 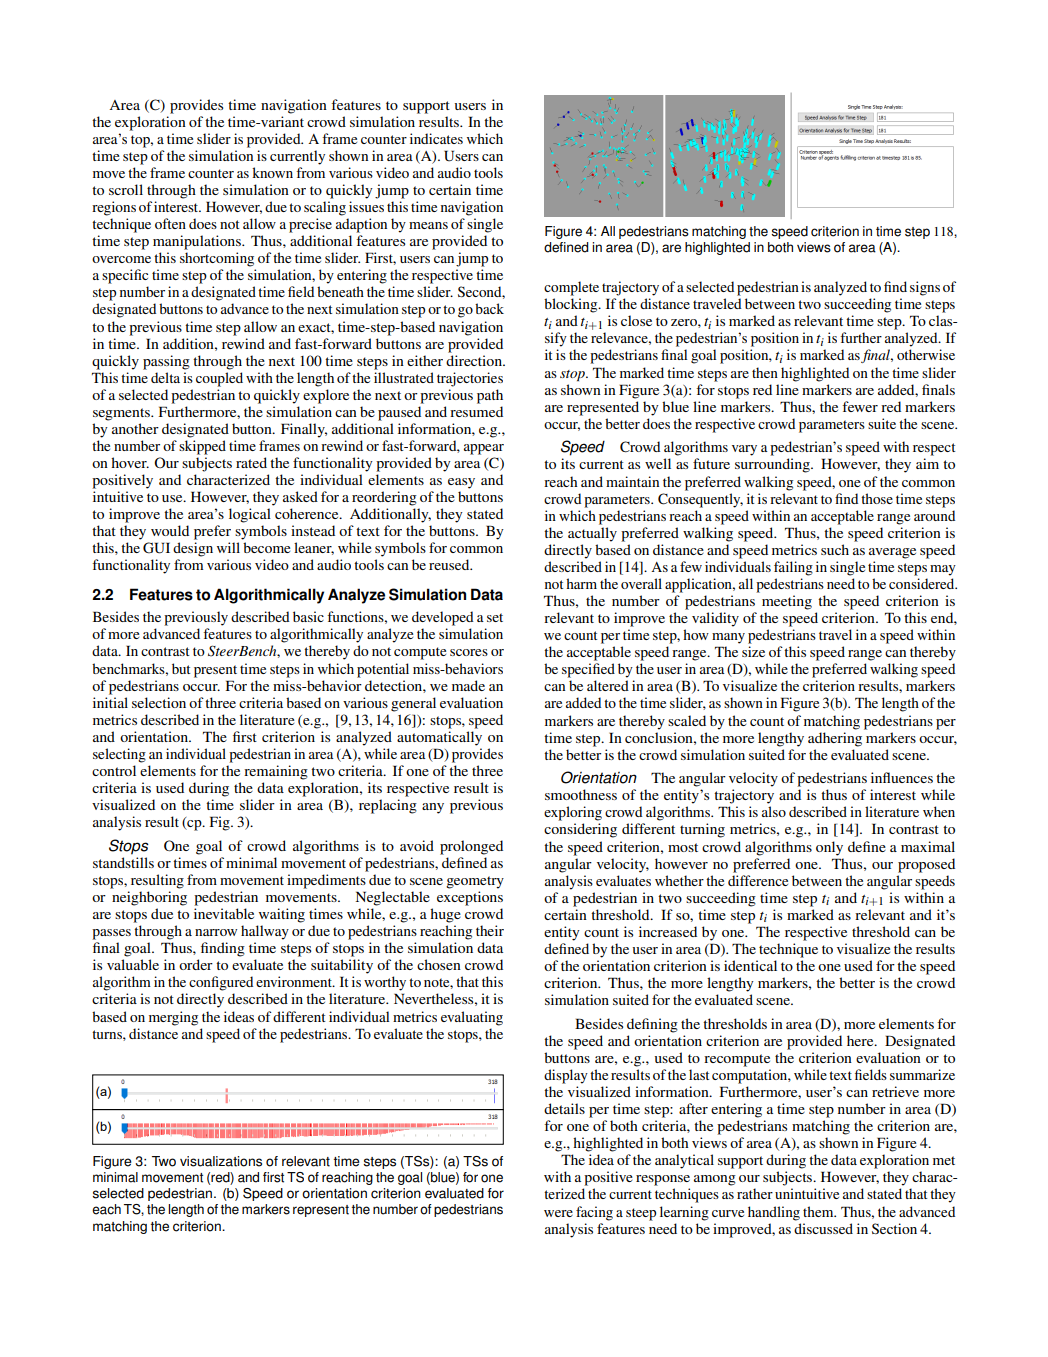 What do you see at coordinates (581, 794) in the screenshot?
I see `smoothness` at bounding box center [581, 794].
